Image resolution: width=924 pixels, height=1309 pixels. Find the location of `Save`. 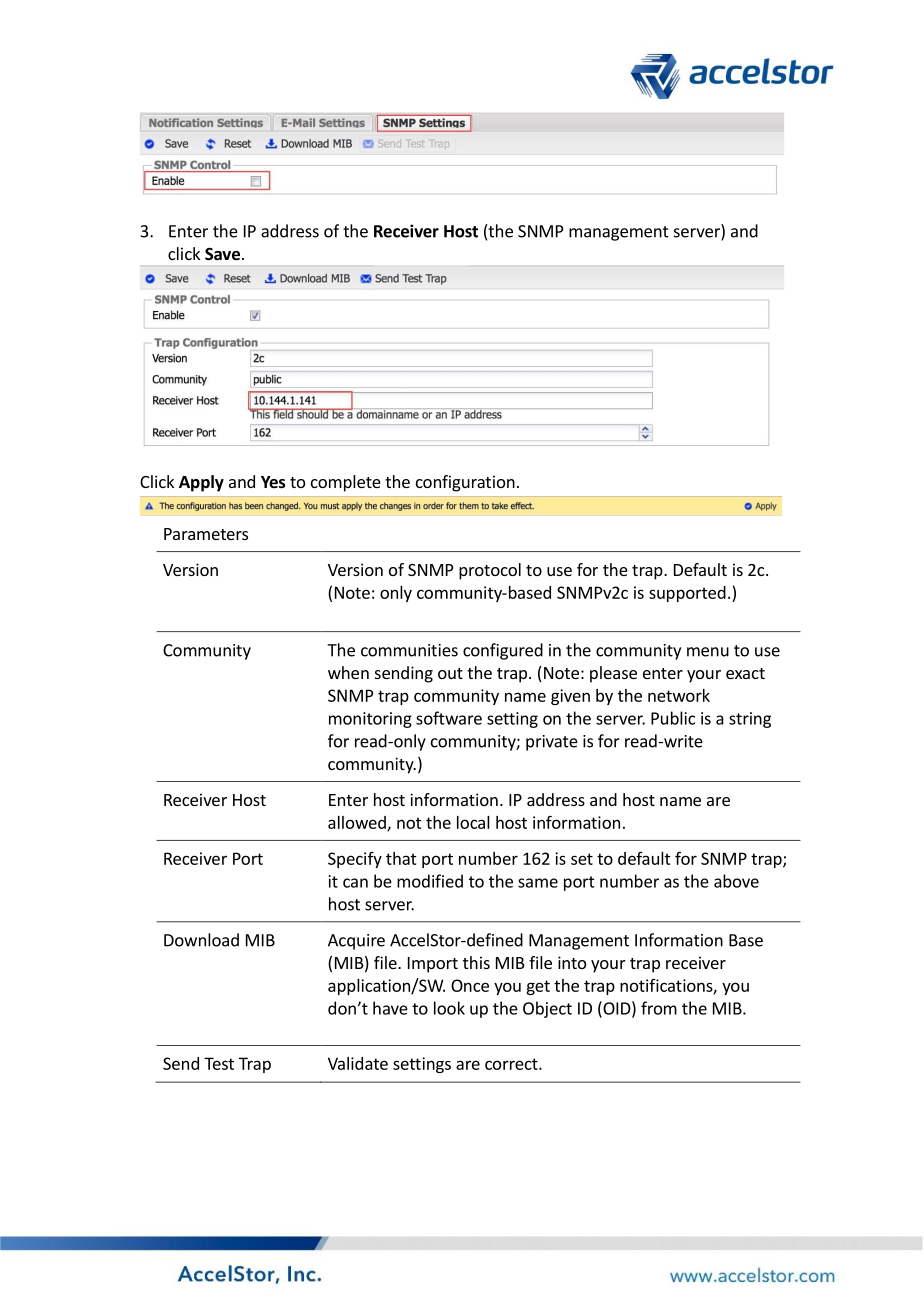

Save is located at coordinates (222, 254).
